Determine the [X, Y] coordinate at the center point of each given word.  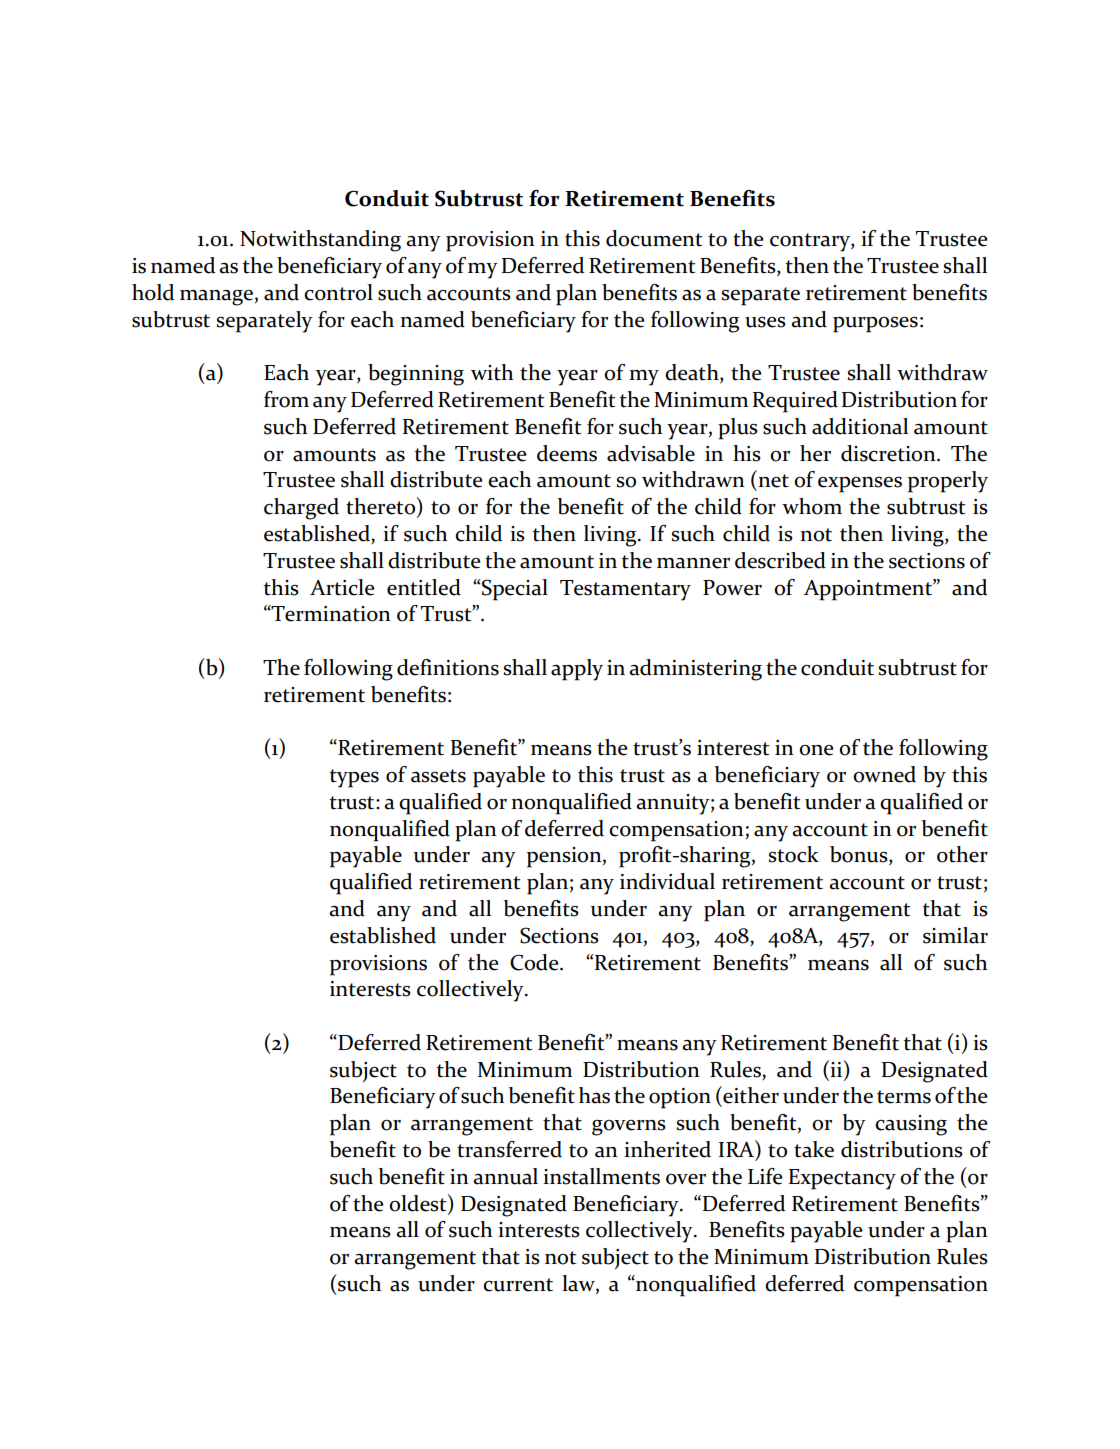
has [594, 1095]
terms [904, 1097]
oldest [419, 1203]
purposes [875, 325]
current [518, 1285]
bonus [860, 855]
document [654, 238]
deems [567, 453]
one [816, 750]
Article [342, 587]
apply [577, 670]
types [354, 778]
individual [667, 881]
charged [301, 509]
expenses [860, 485]
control [338, 292]
